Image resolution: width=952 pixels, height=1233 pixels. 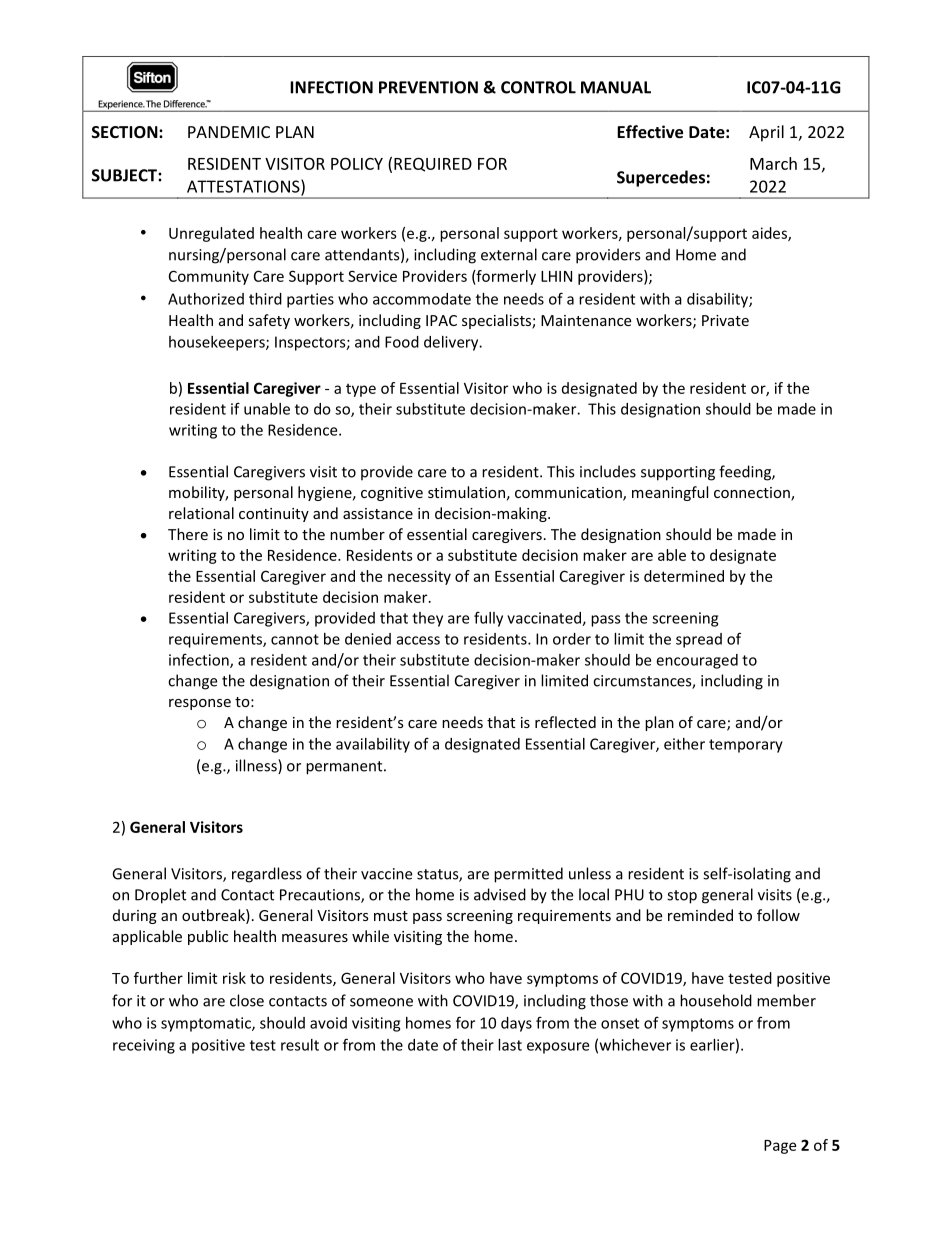 I want to click on stimulation, so click(x=466, y=492).
